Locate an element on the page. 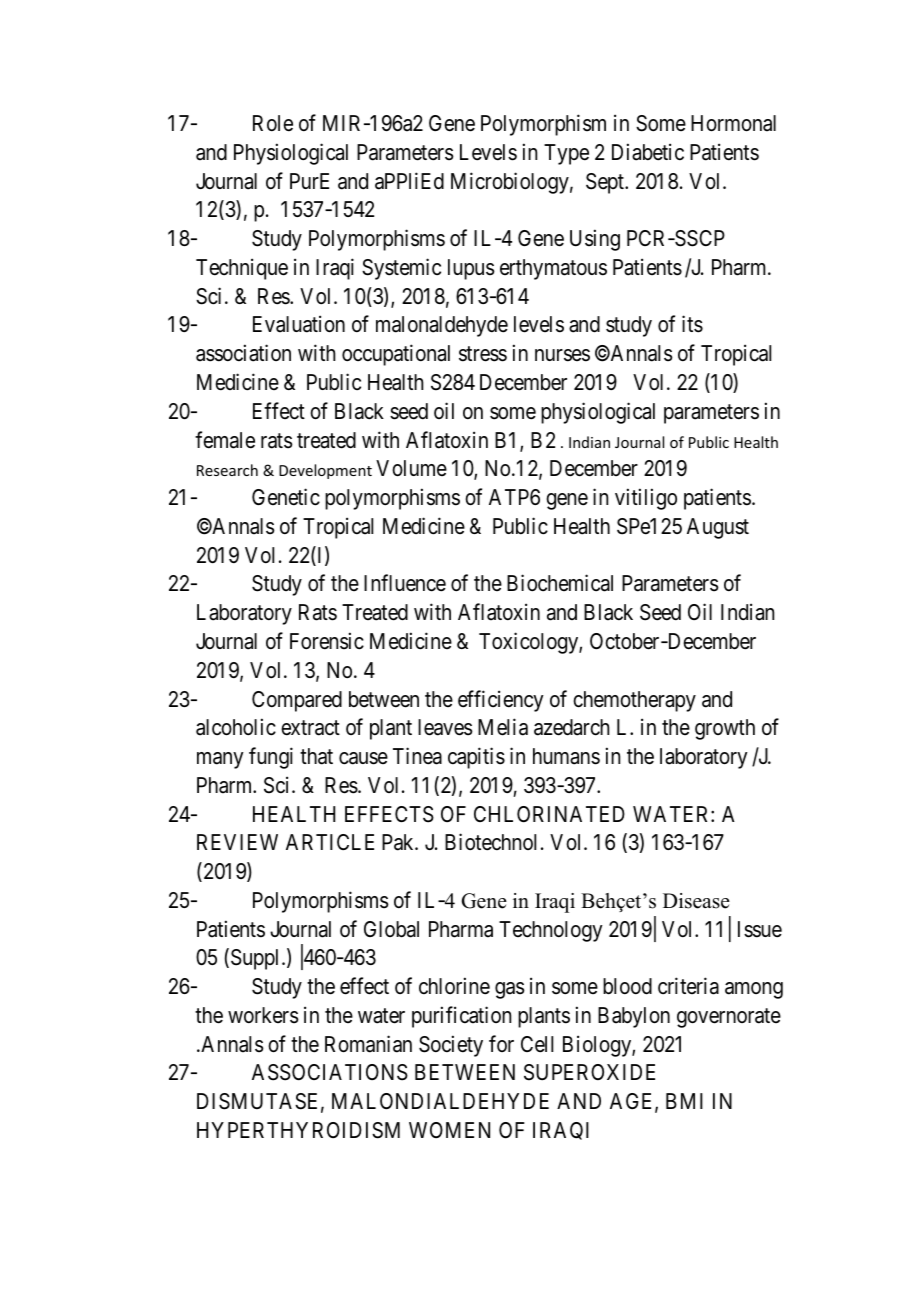  efficiency is located at coordinates (501, 701).
